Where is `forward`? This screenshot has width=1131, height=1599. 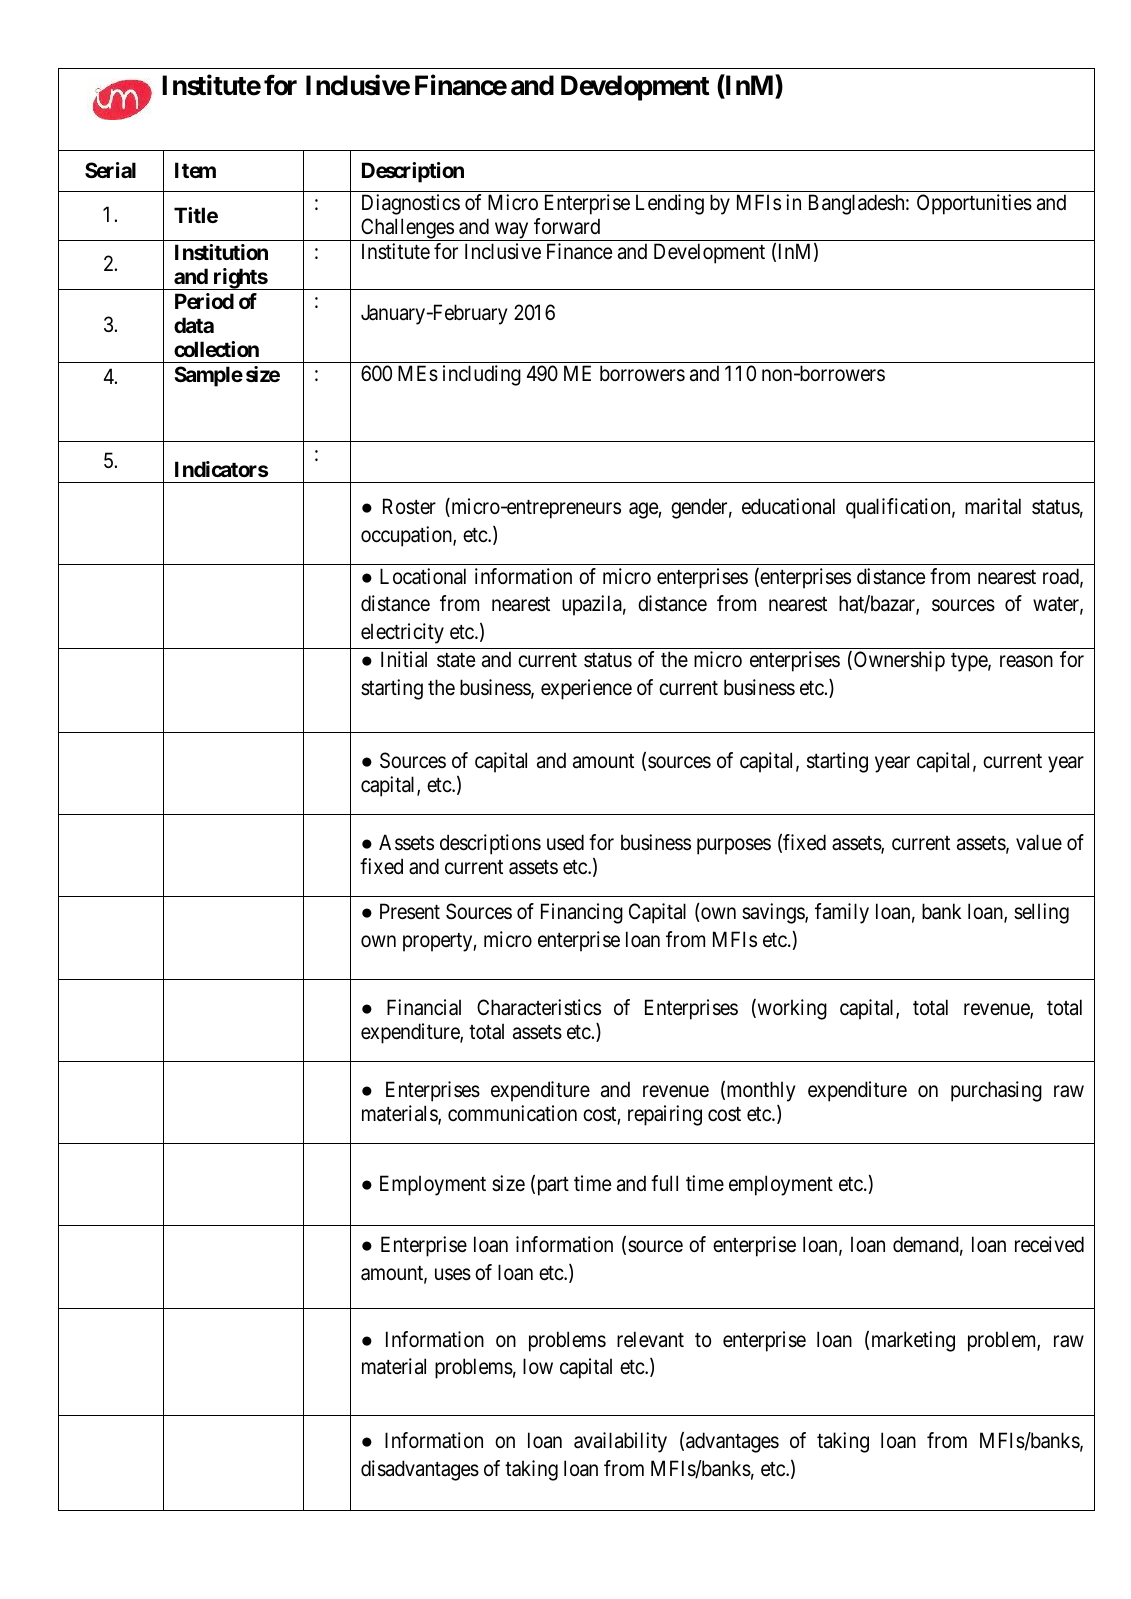 forward is located at coordinates (567, 226).
